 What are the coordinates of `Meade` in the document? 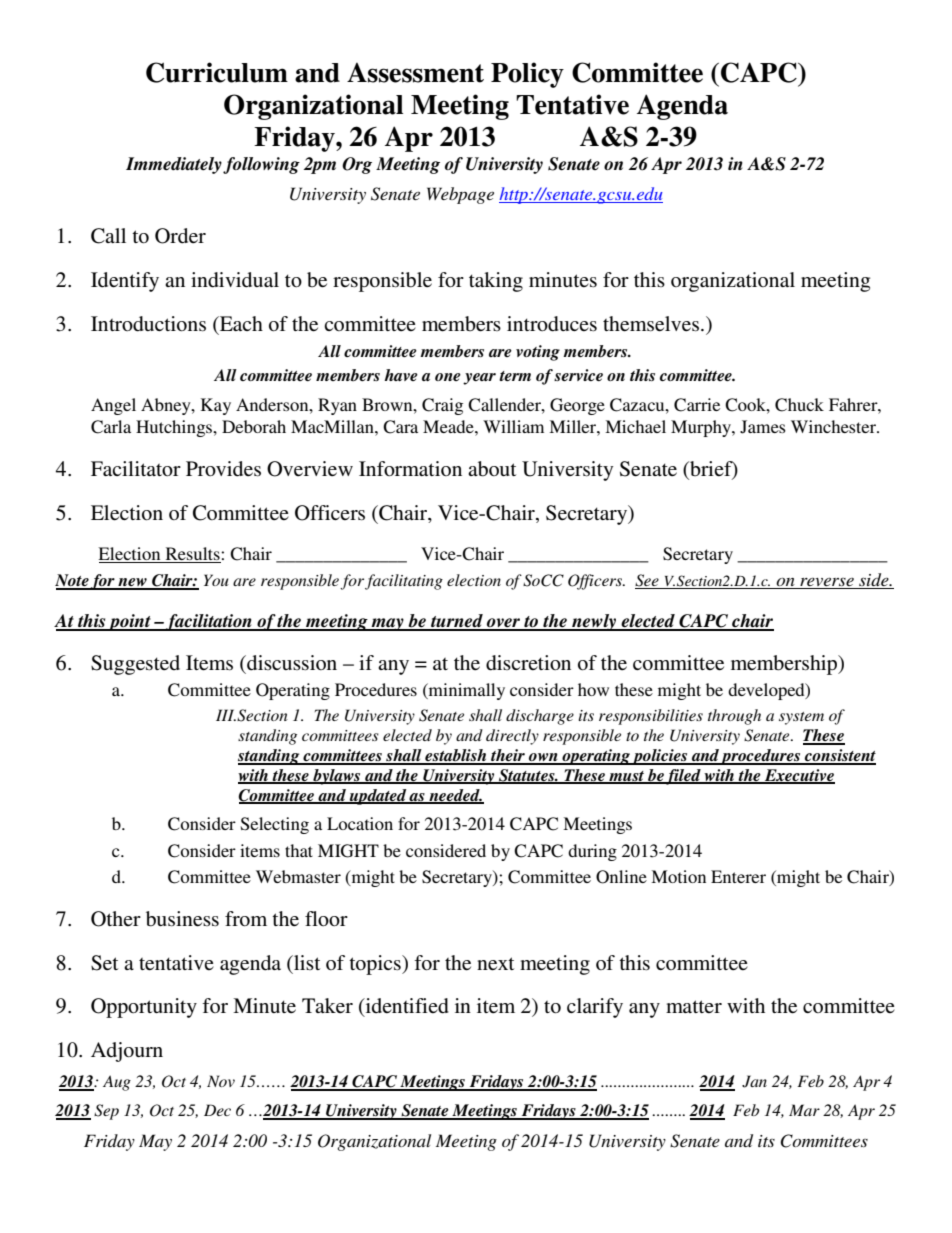 It's located at (449, 426).
